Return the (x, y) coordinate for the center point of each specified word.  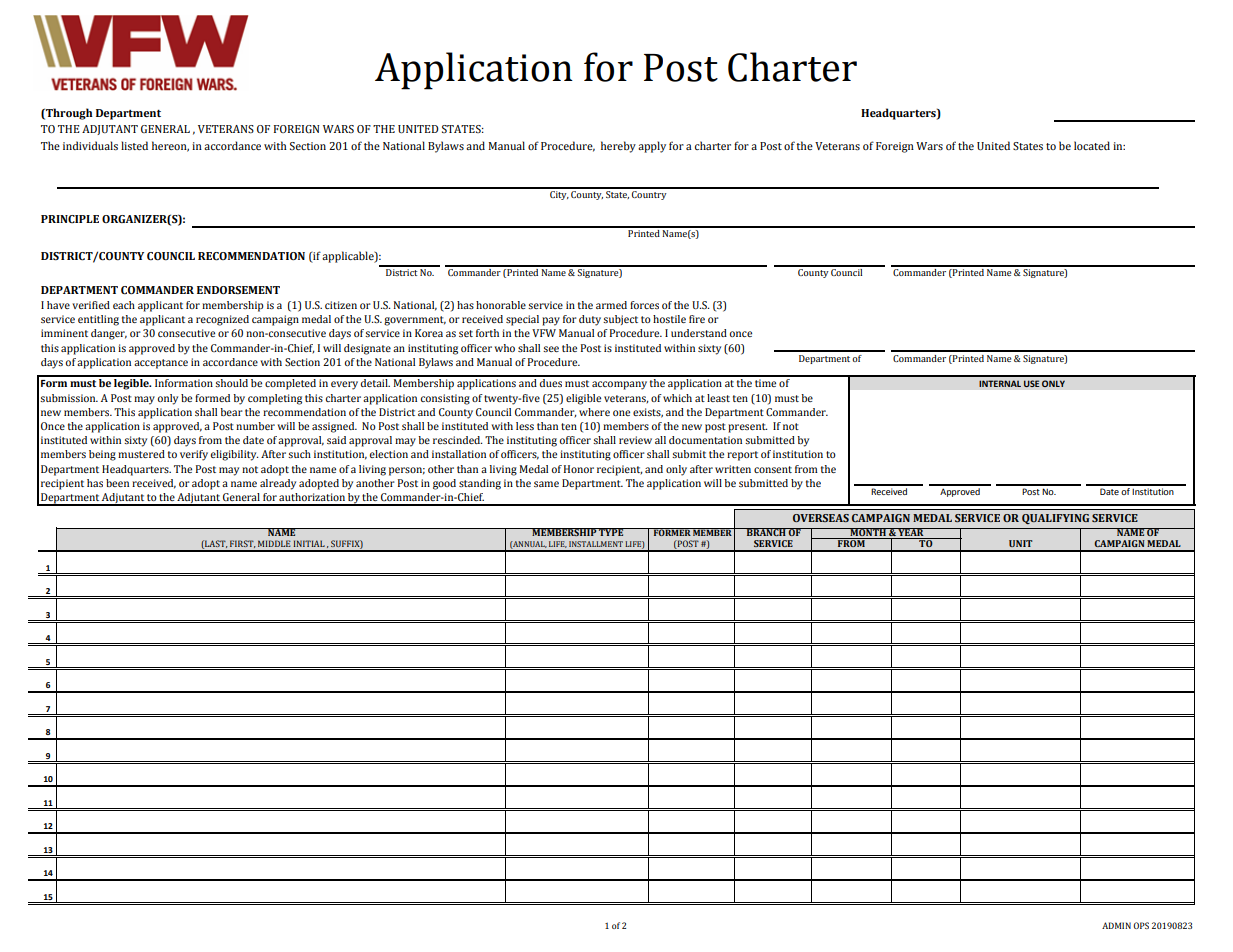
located (1092, 145)
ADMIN (1116, 925)
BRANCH (766, 532)
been (117, 483)
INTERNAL (1000, 383)
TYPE (611, 532)
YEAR (911, 532)
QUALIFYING (1055, 519)
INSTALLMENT (596, 544)
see (551, 349)
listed (134, 146)
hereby (618, 147)
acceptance (161, 364)
